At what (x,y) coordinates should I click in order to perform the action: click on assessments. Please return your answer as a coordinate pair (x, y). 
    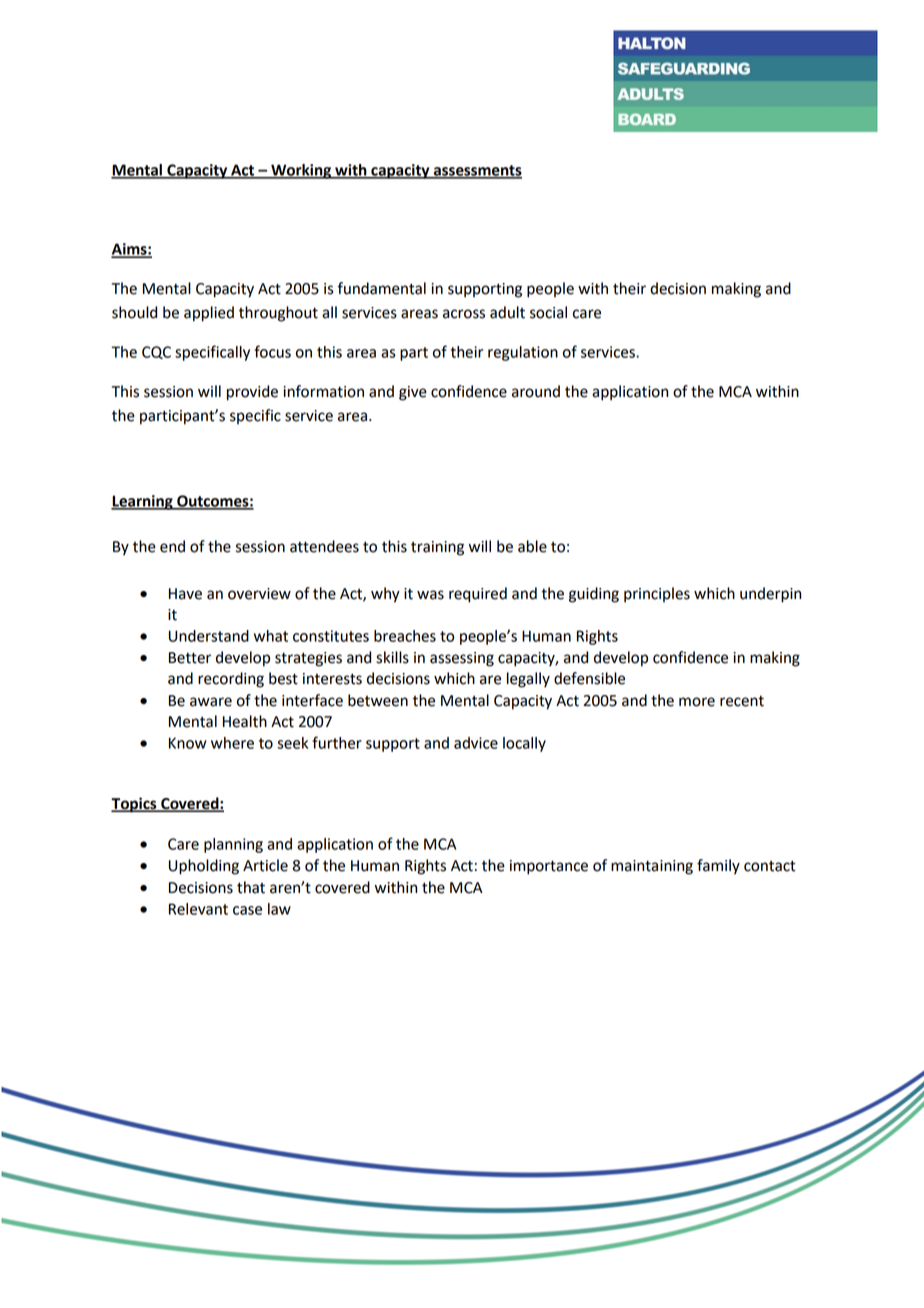
    Looking at the image, I should click on (476, 171).
